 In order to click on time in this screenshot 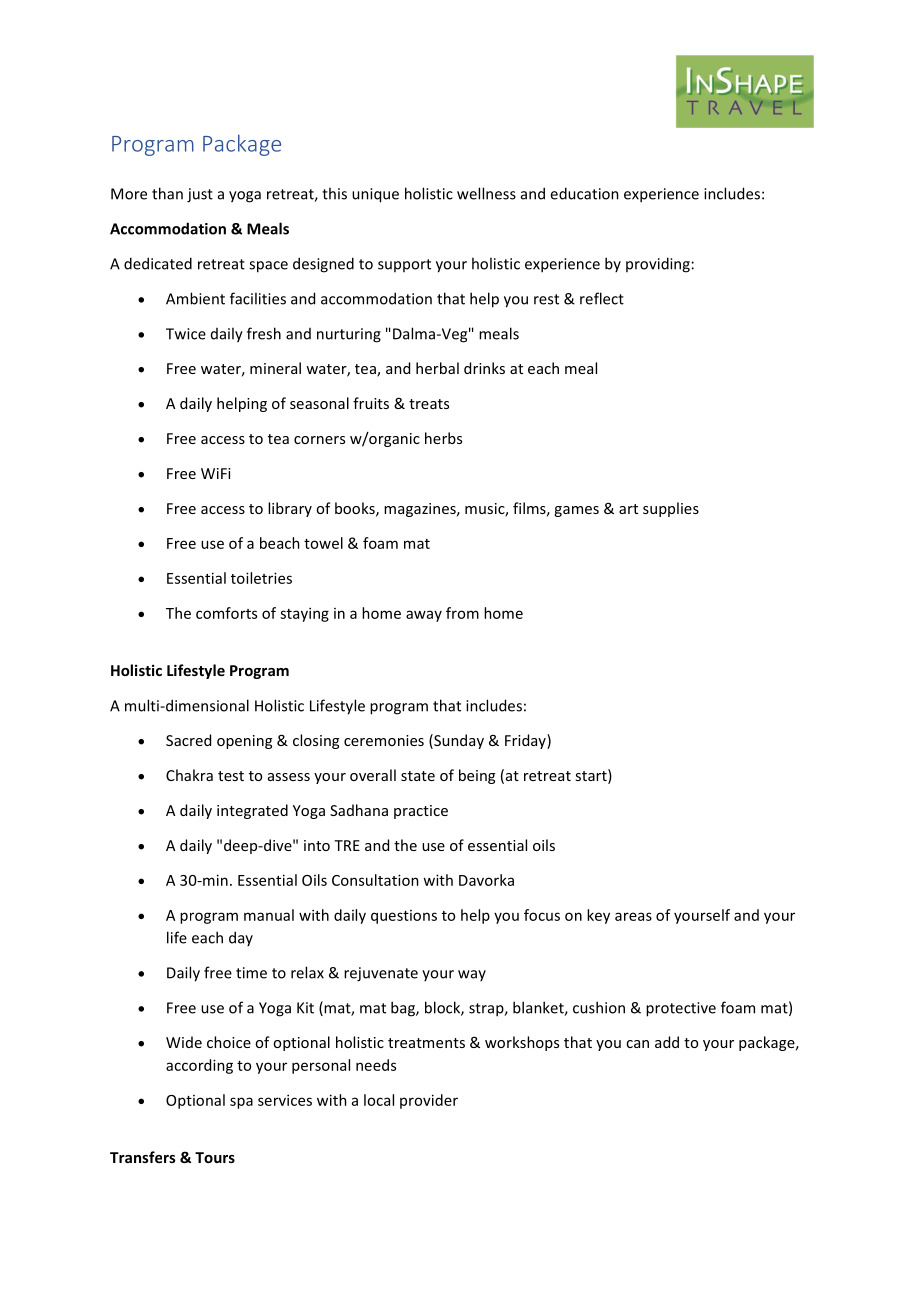, I will do `click(251, 973)`.
